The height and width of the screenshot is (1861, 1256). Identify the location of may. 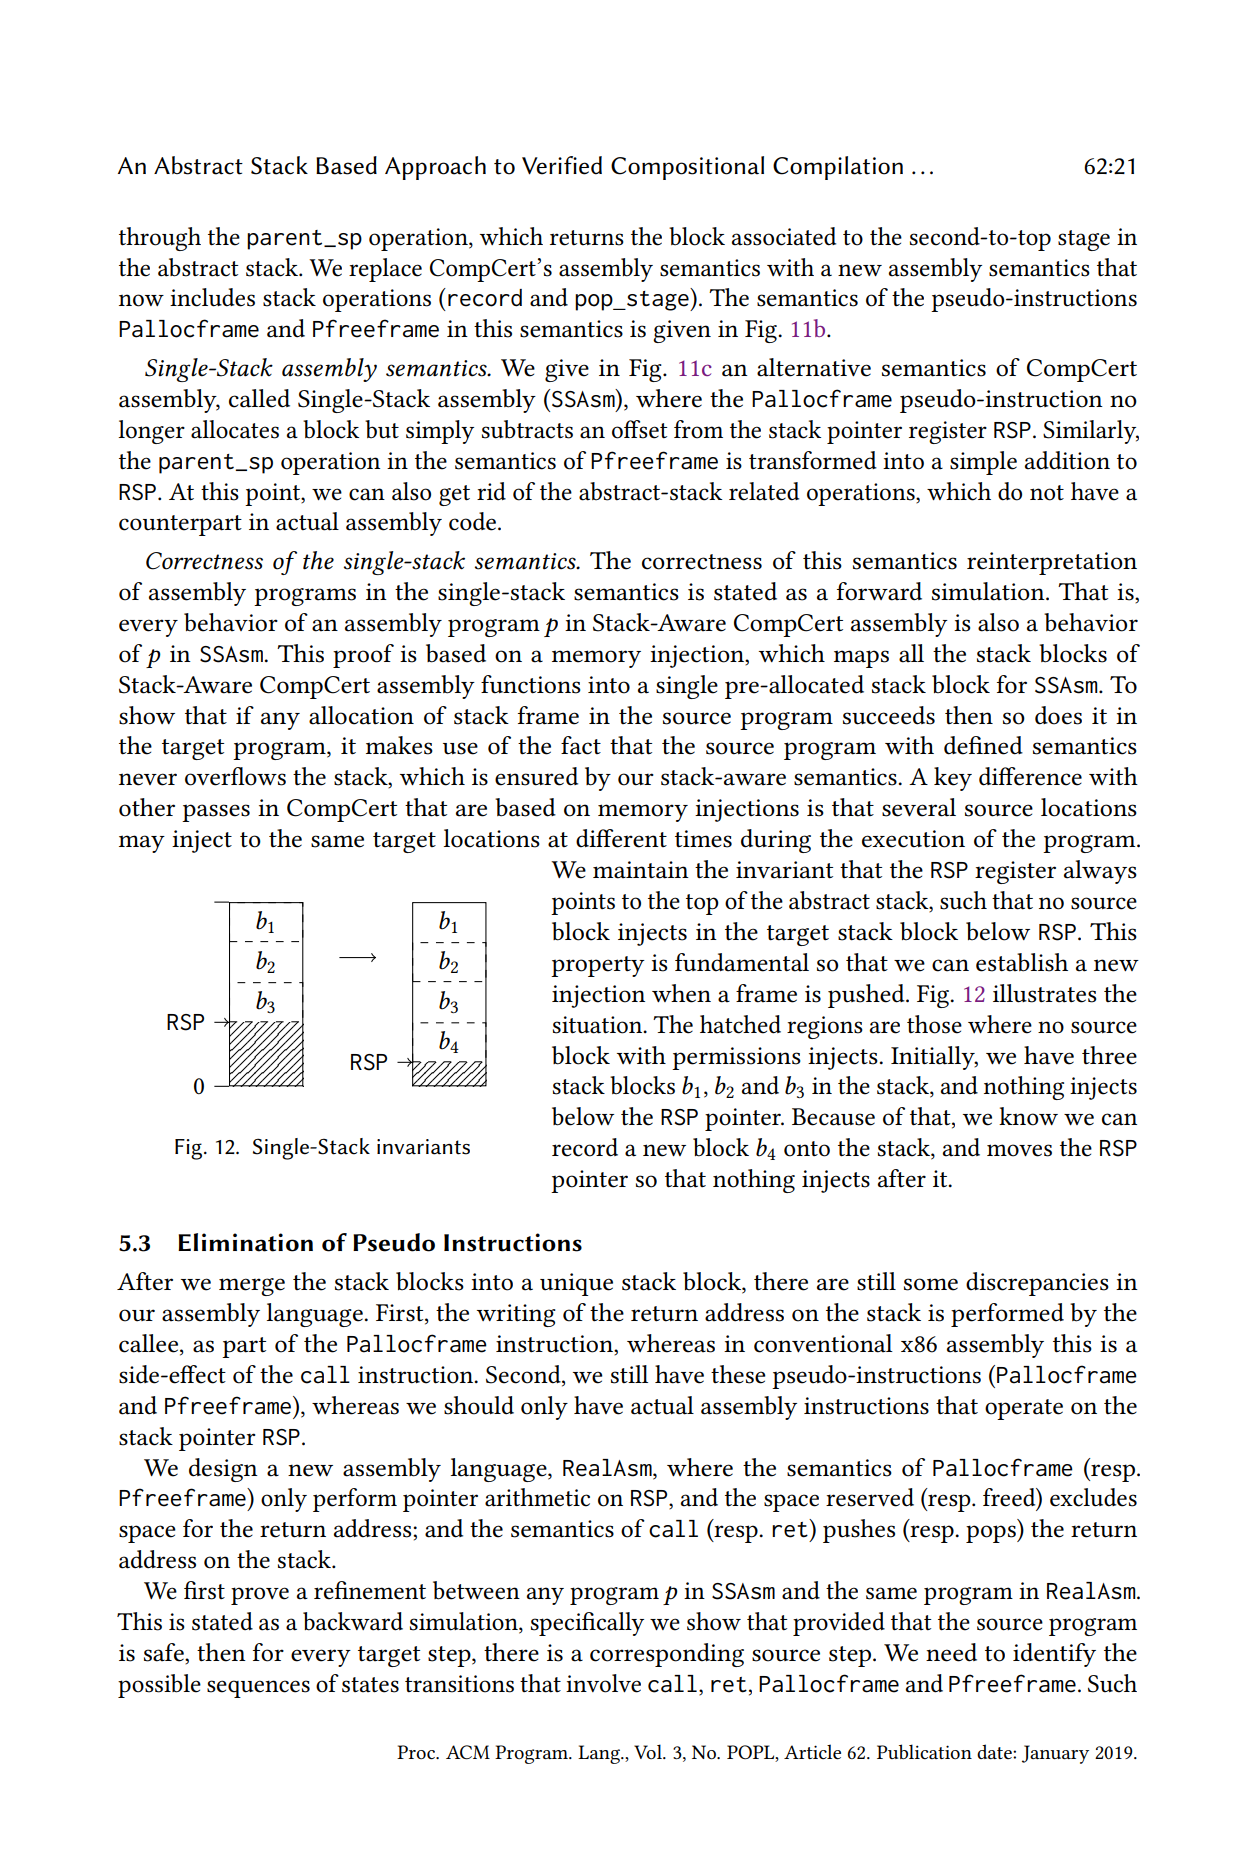
(142, 844).
